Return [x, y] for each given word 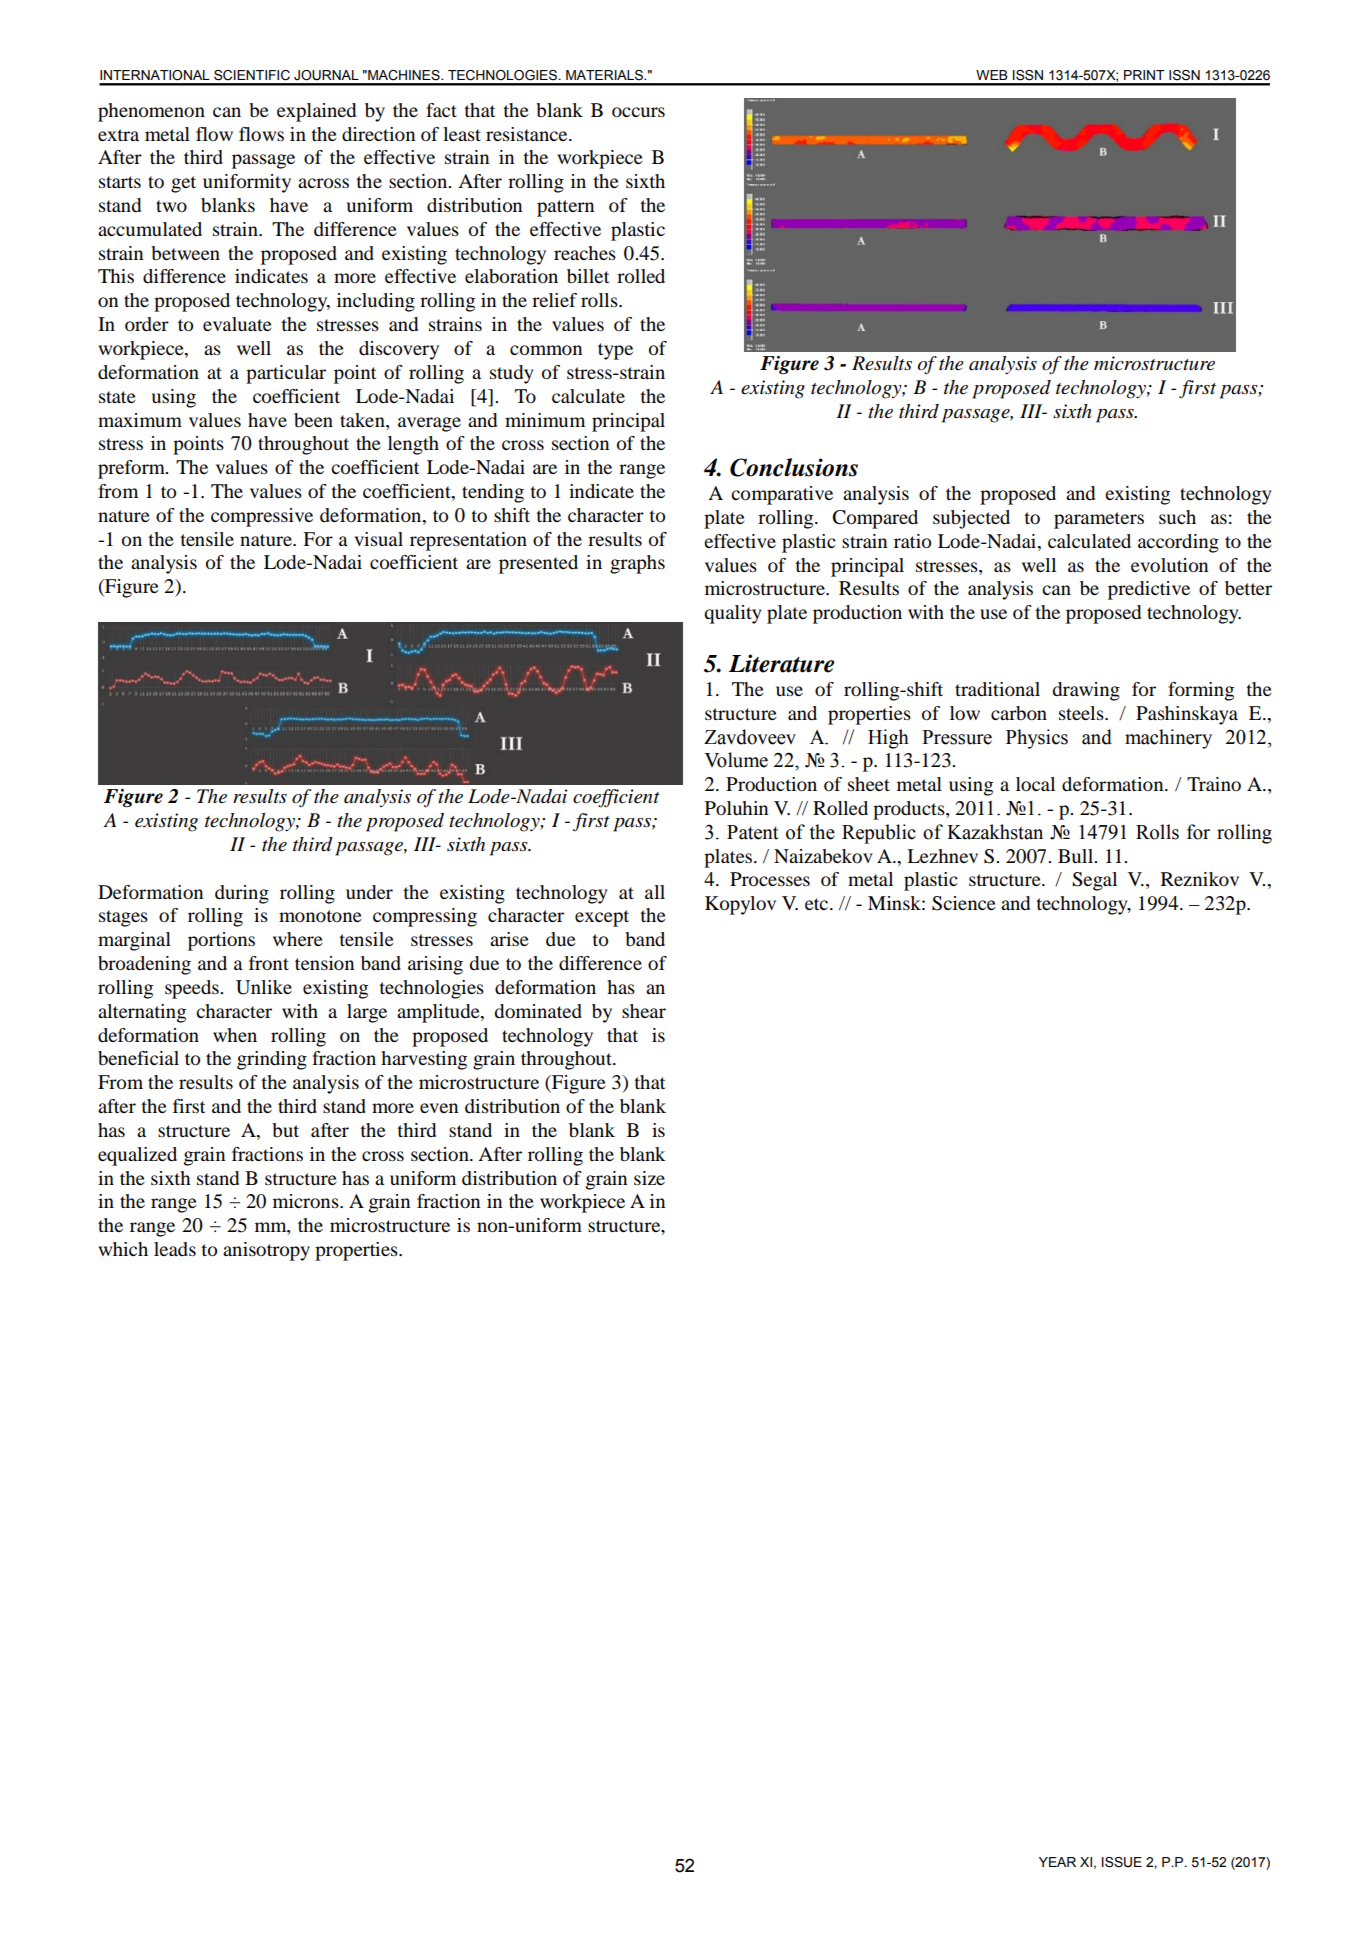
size [649, 1178]
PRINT [1144, 75]
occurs [638, 112]
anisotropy [266, 1251]
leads [175, 1249]
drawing [1086, 691]
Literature [781, 663]
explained [316, 112]
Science [964, 903]
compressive [262, 517]
